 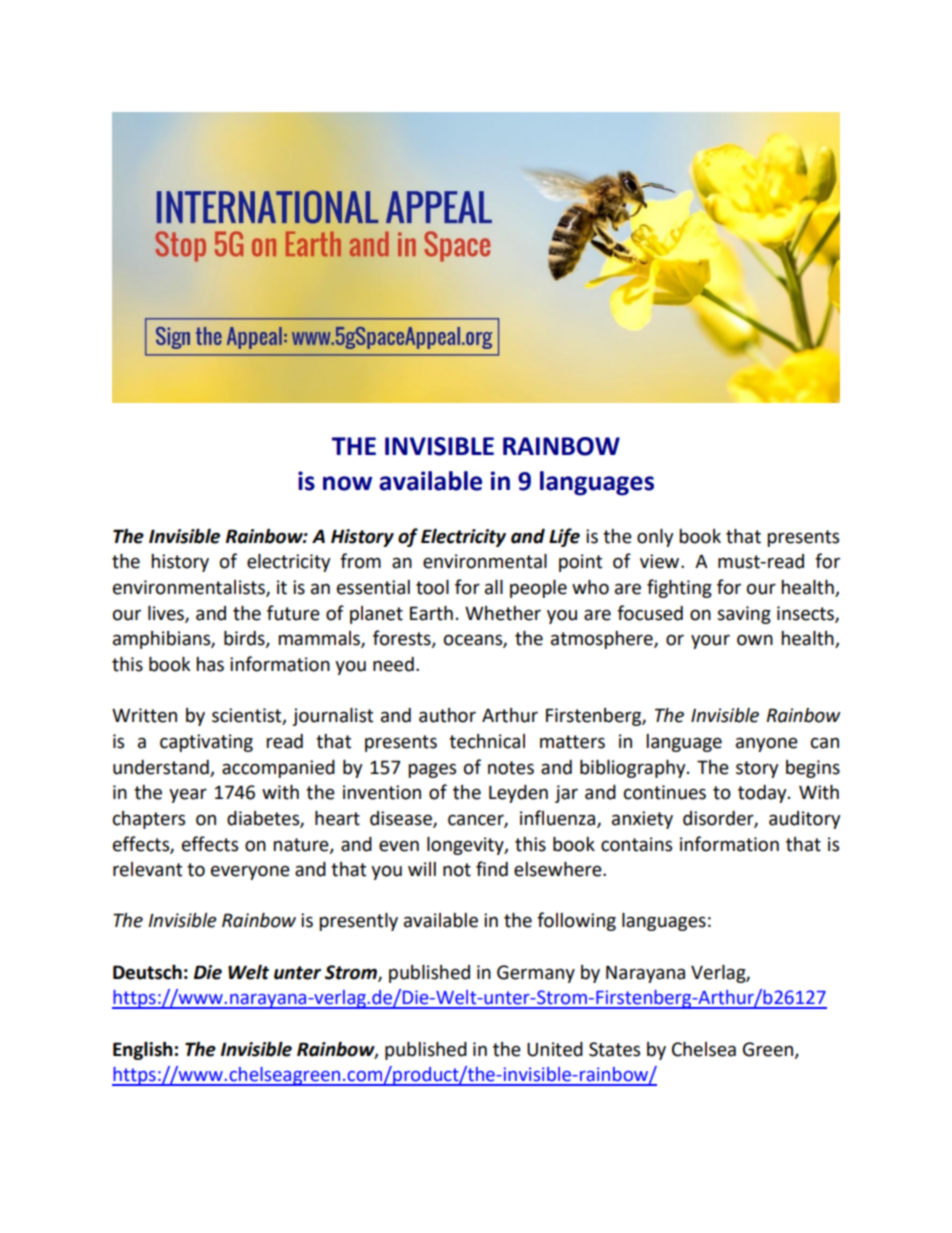 I want to click on only, so click(x=655, y=538).
